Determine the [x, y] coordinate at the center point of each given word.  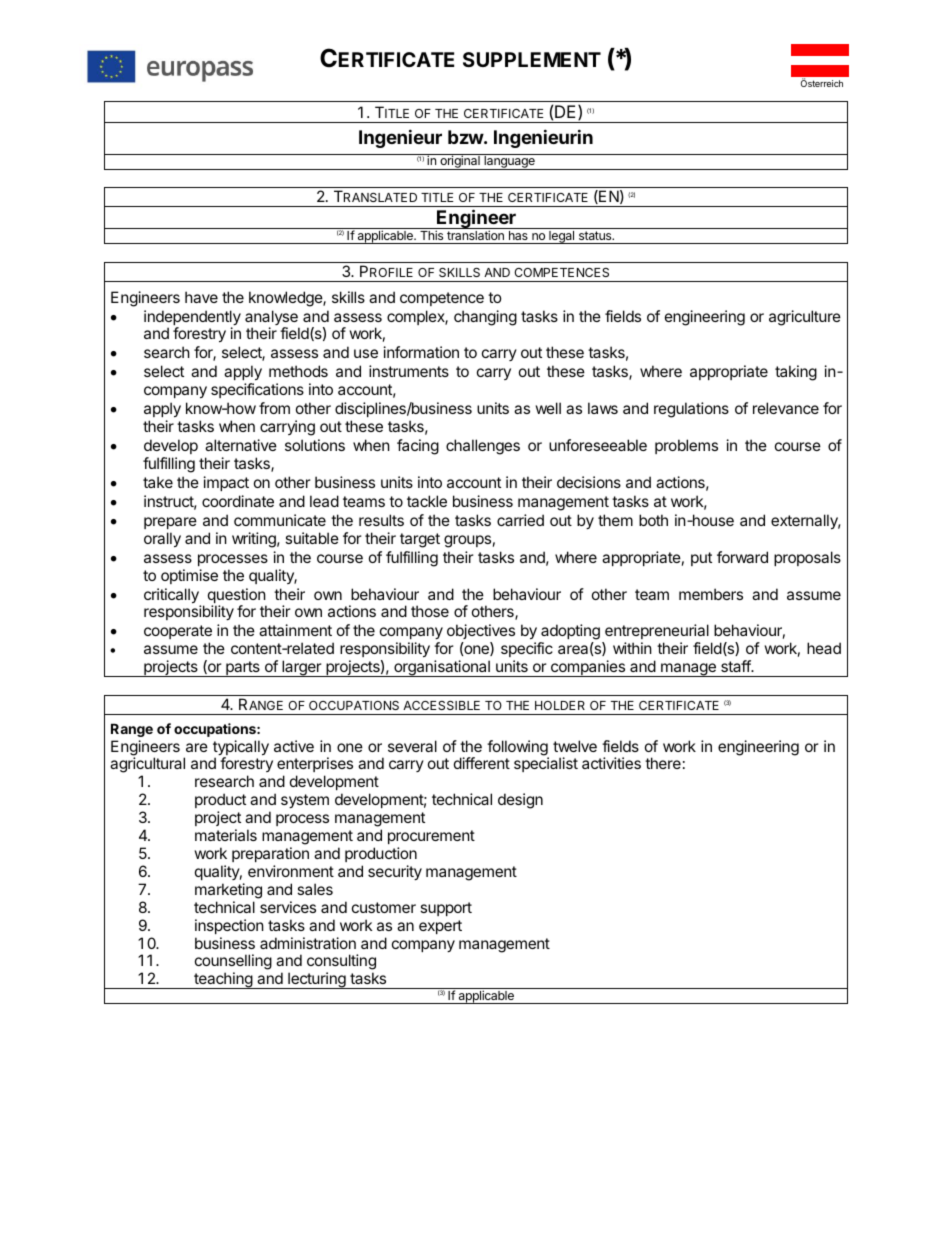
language [509, 162]
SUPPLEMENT [532, 59]
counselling [233, 963]
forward [742, 557]
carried [520, 520]
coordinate [238, 501]
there [663, 763]
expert [440, 927]
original [460, 162]
